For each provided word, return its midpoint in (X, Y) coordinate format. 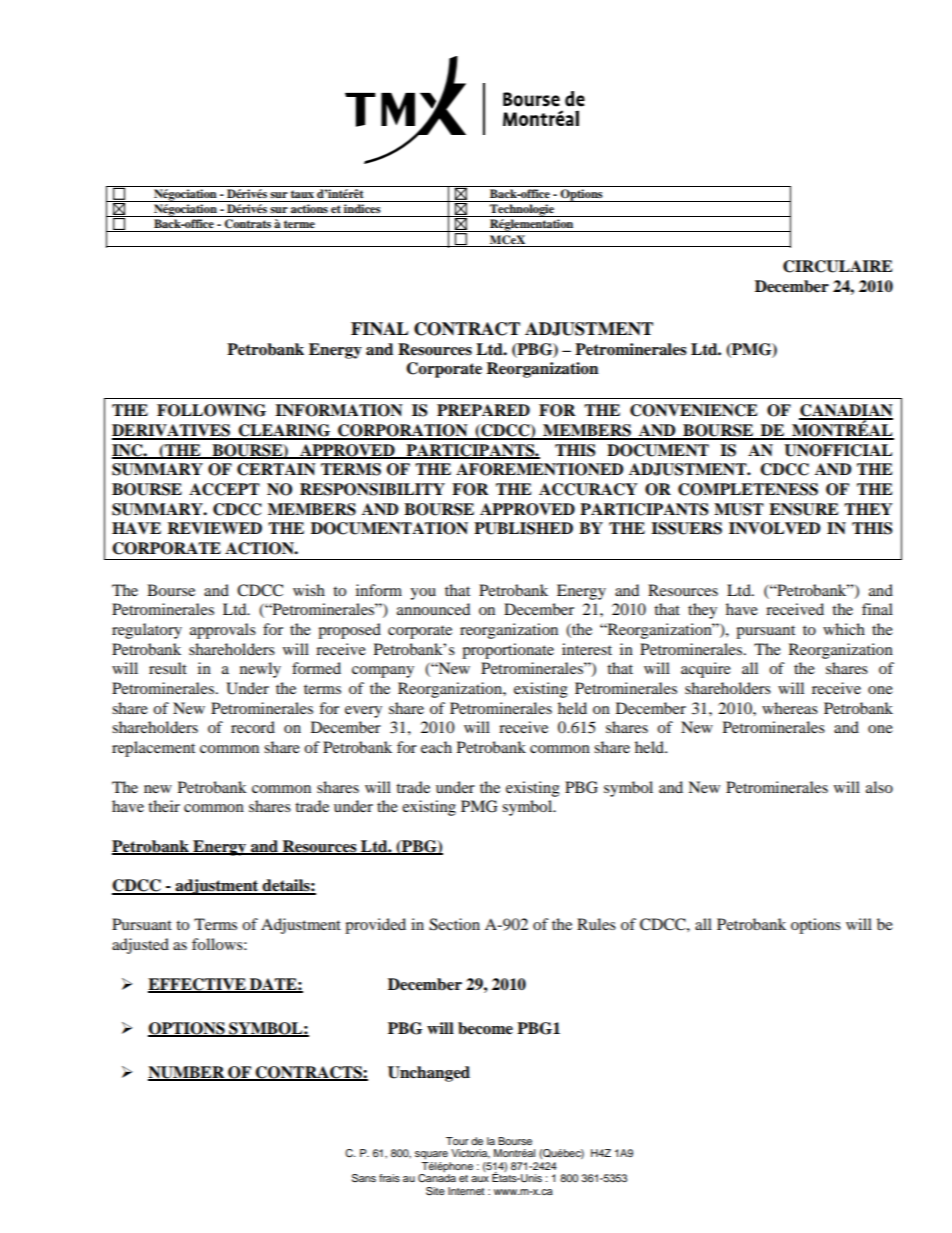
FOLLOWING (211, 410)
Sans (364, 1178)
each (436, 747)
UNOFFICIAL (838, 450)
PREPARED (483, 410)
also (879, 787)
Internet (466, 1191)
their (164, 806)
